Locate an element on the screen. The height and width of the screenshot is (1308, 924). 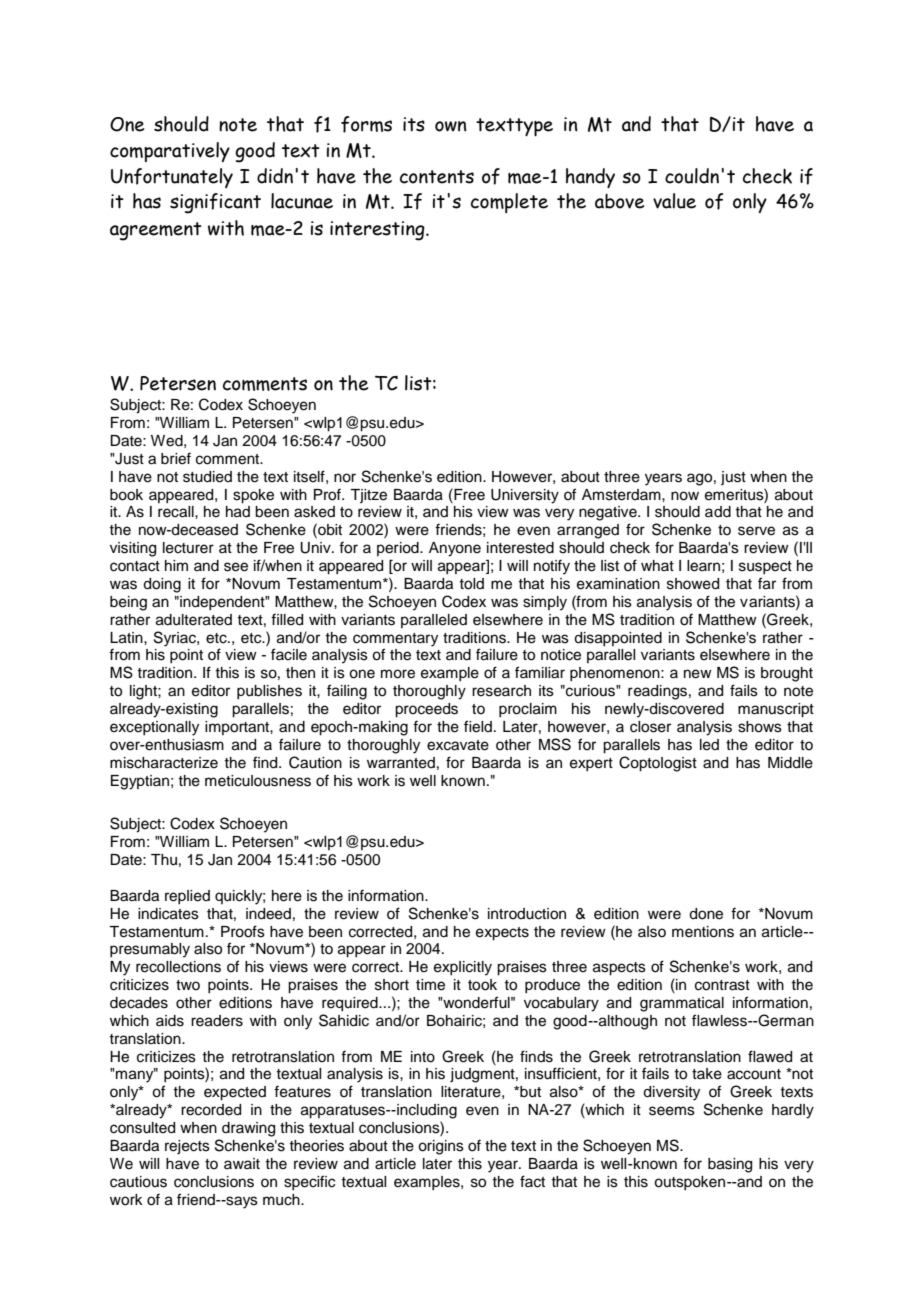
warranted is located at coordinates (401, 763).
